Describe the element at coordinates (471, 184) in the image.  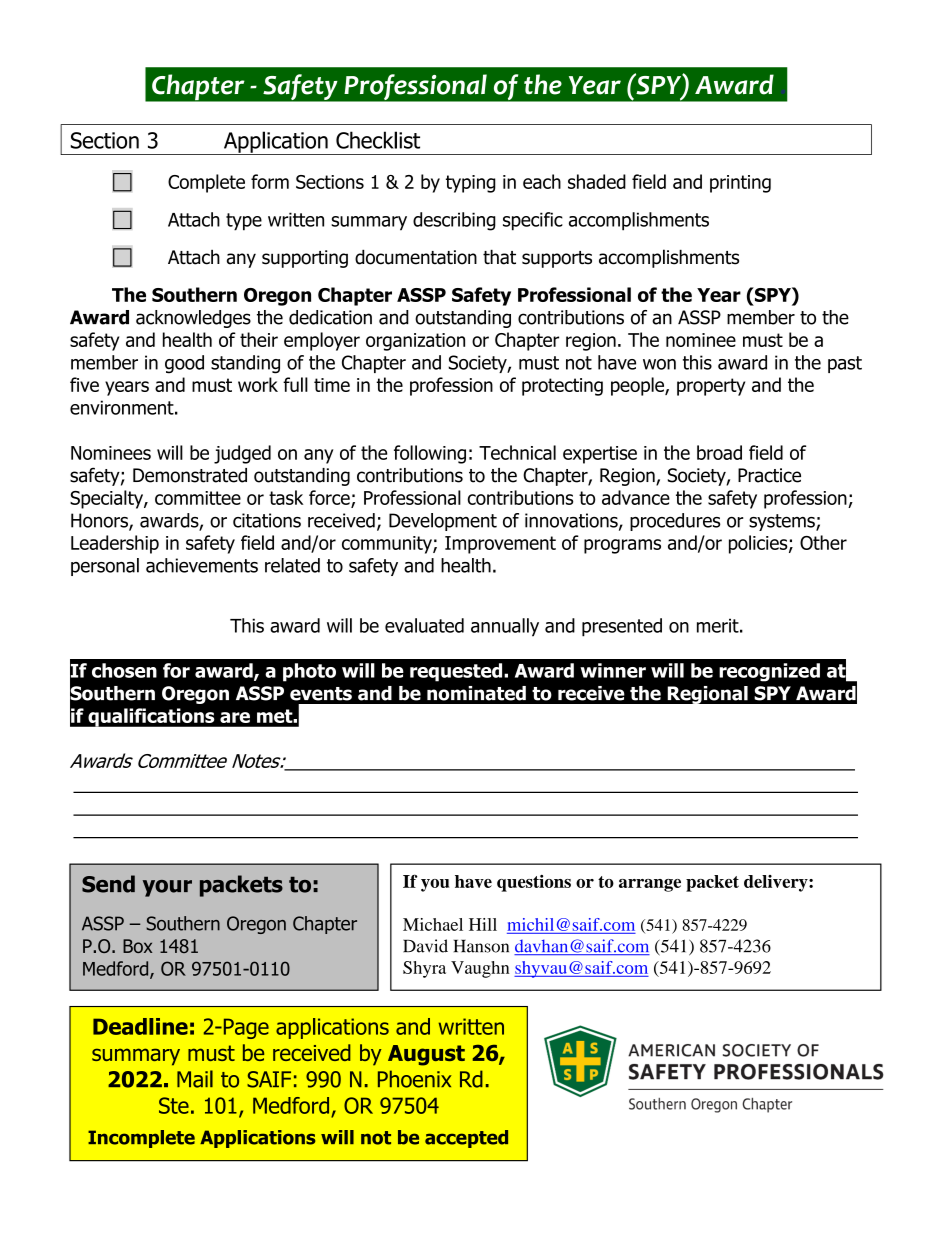
I see `typing` at that location.
